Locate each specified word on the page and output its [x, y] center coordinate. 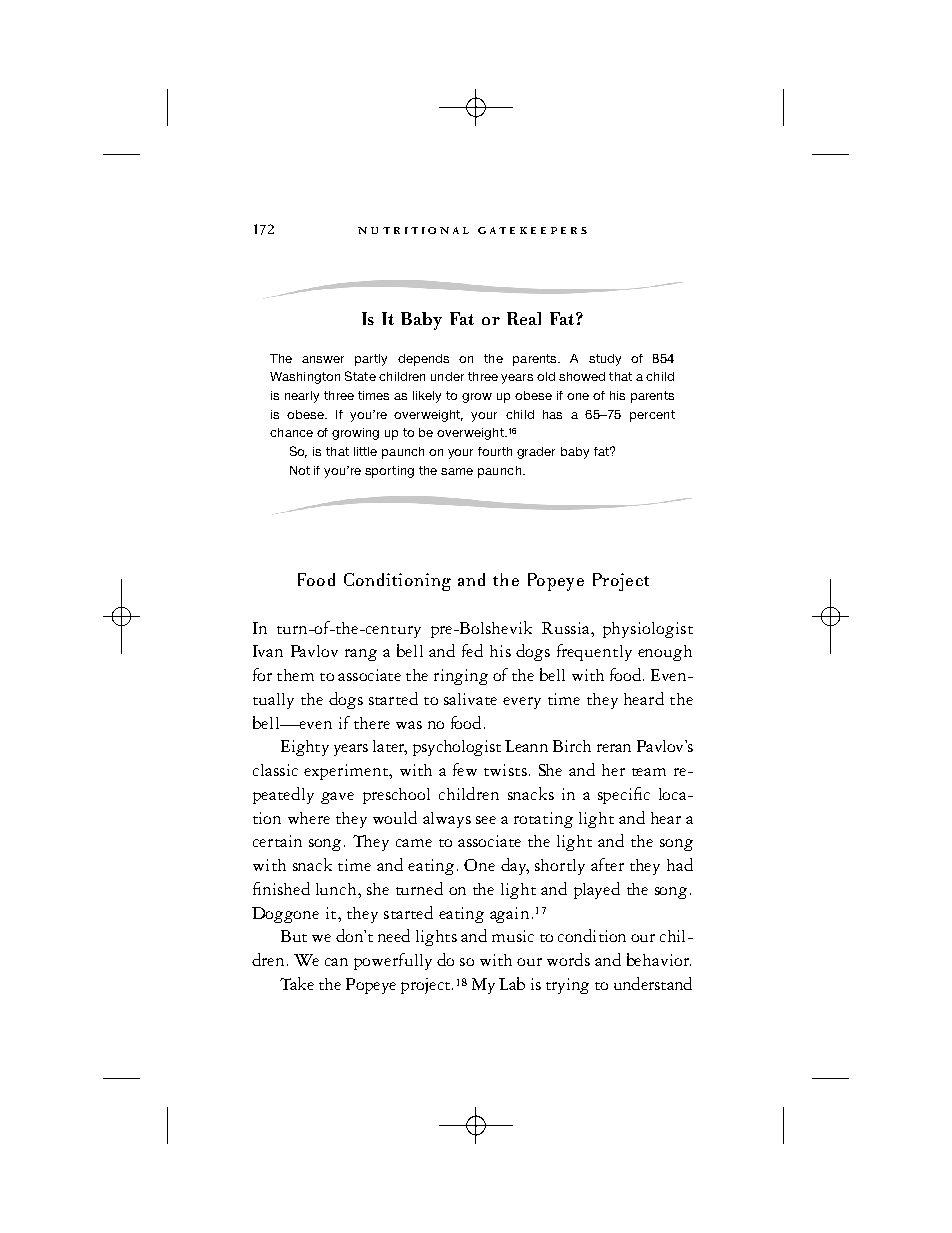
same [457, 471]
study [605, 360]
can [336, 962]
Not [300, 470]
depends [423, 360]
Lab [512, 983]
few [465, 769]
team [649, 772]
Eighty [305, 748]
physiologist [648, 630]
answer [323, 359]
